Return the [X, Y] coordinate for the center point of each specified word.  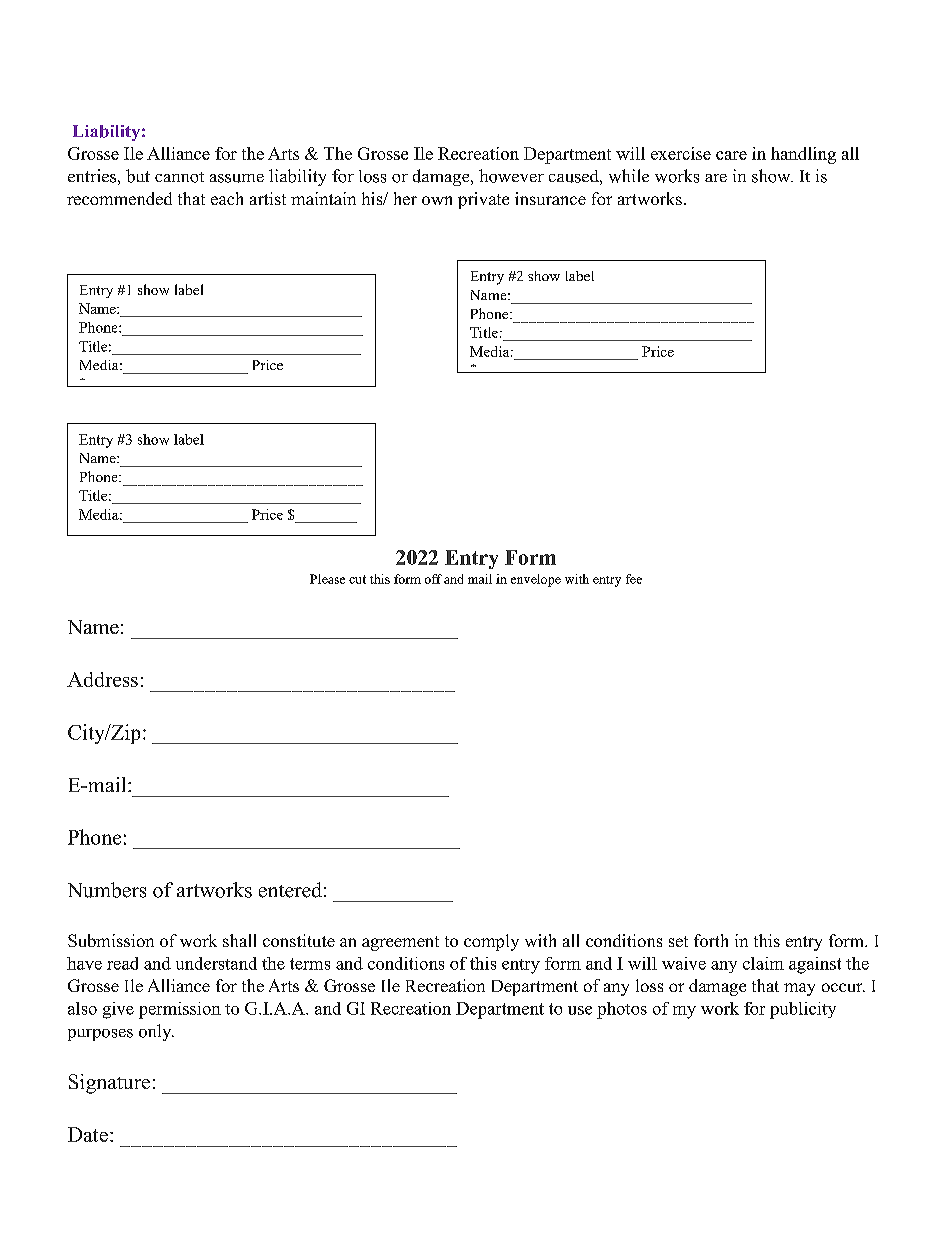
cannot [179, 177]
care [731, 155]
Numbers [107, 890]
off [433, 579]
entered [290, 890]
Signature [109, 1084]
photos [622, 1010]
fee [634, 579]
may [799, 989]
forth [711, 940]
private [483, 200]
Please [327, 579]
